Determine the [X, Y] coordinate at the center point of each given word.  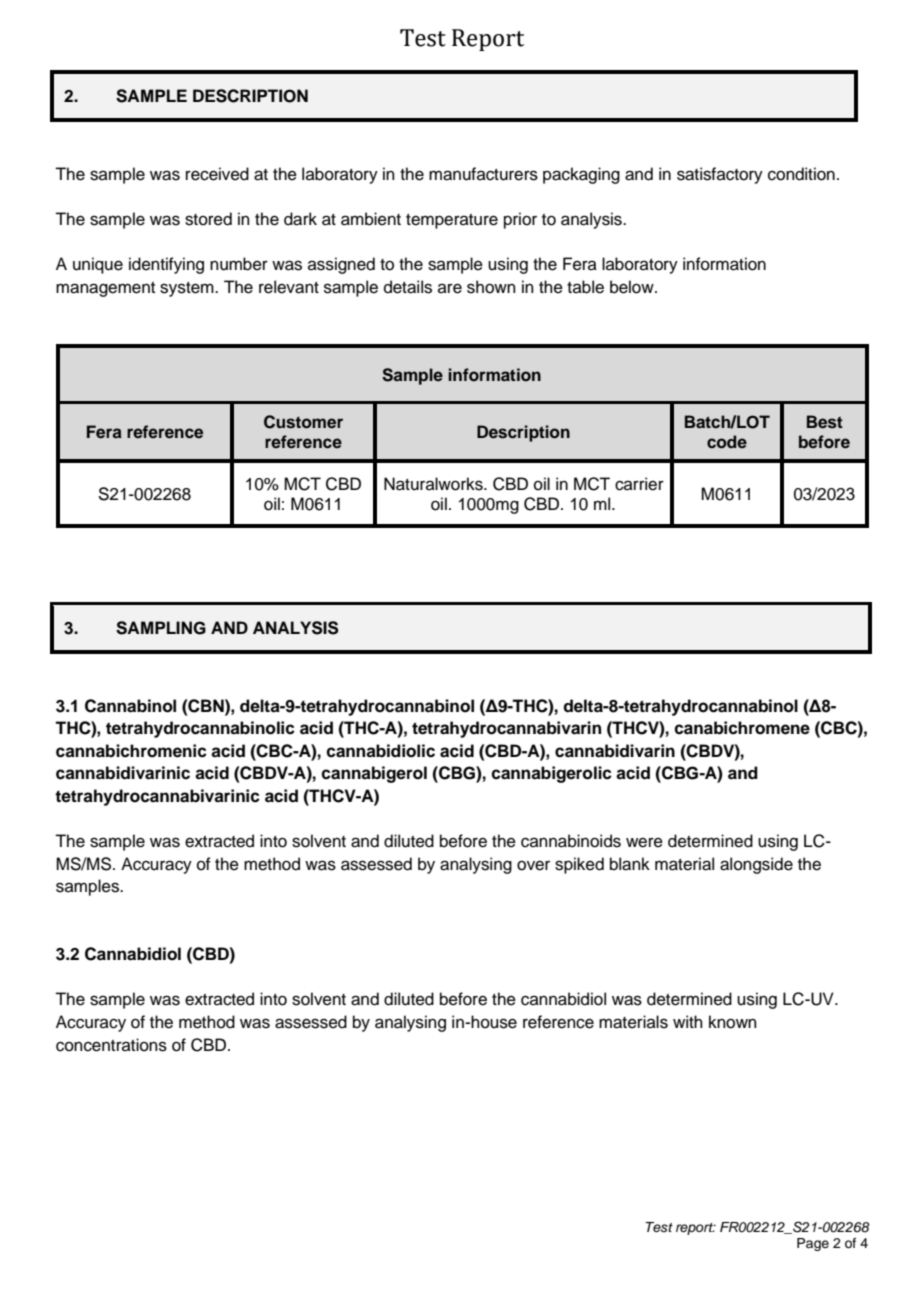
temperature [452, 221]
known [733, 1022]
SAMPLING [161, 628]
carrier [639, 484]
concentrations [111, 1045]
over [533, 865]
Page [813, 1244]
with [688, 1021]
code [727, 442]
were [644, 842]
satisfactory [720, 175]
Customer [303, 422]
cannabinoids [571, 841]
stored [208, 219]
